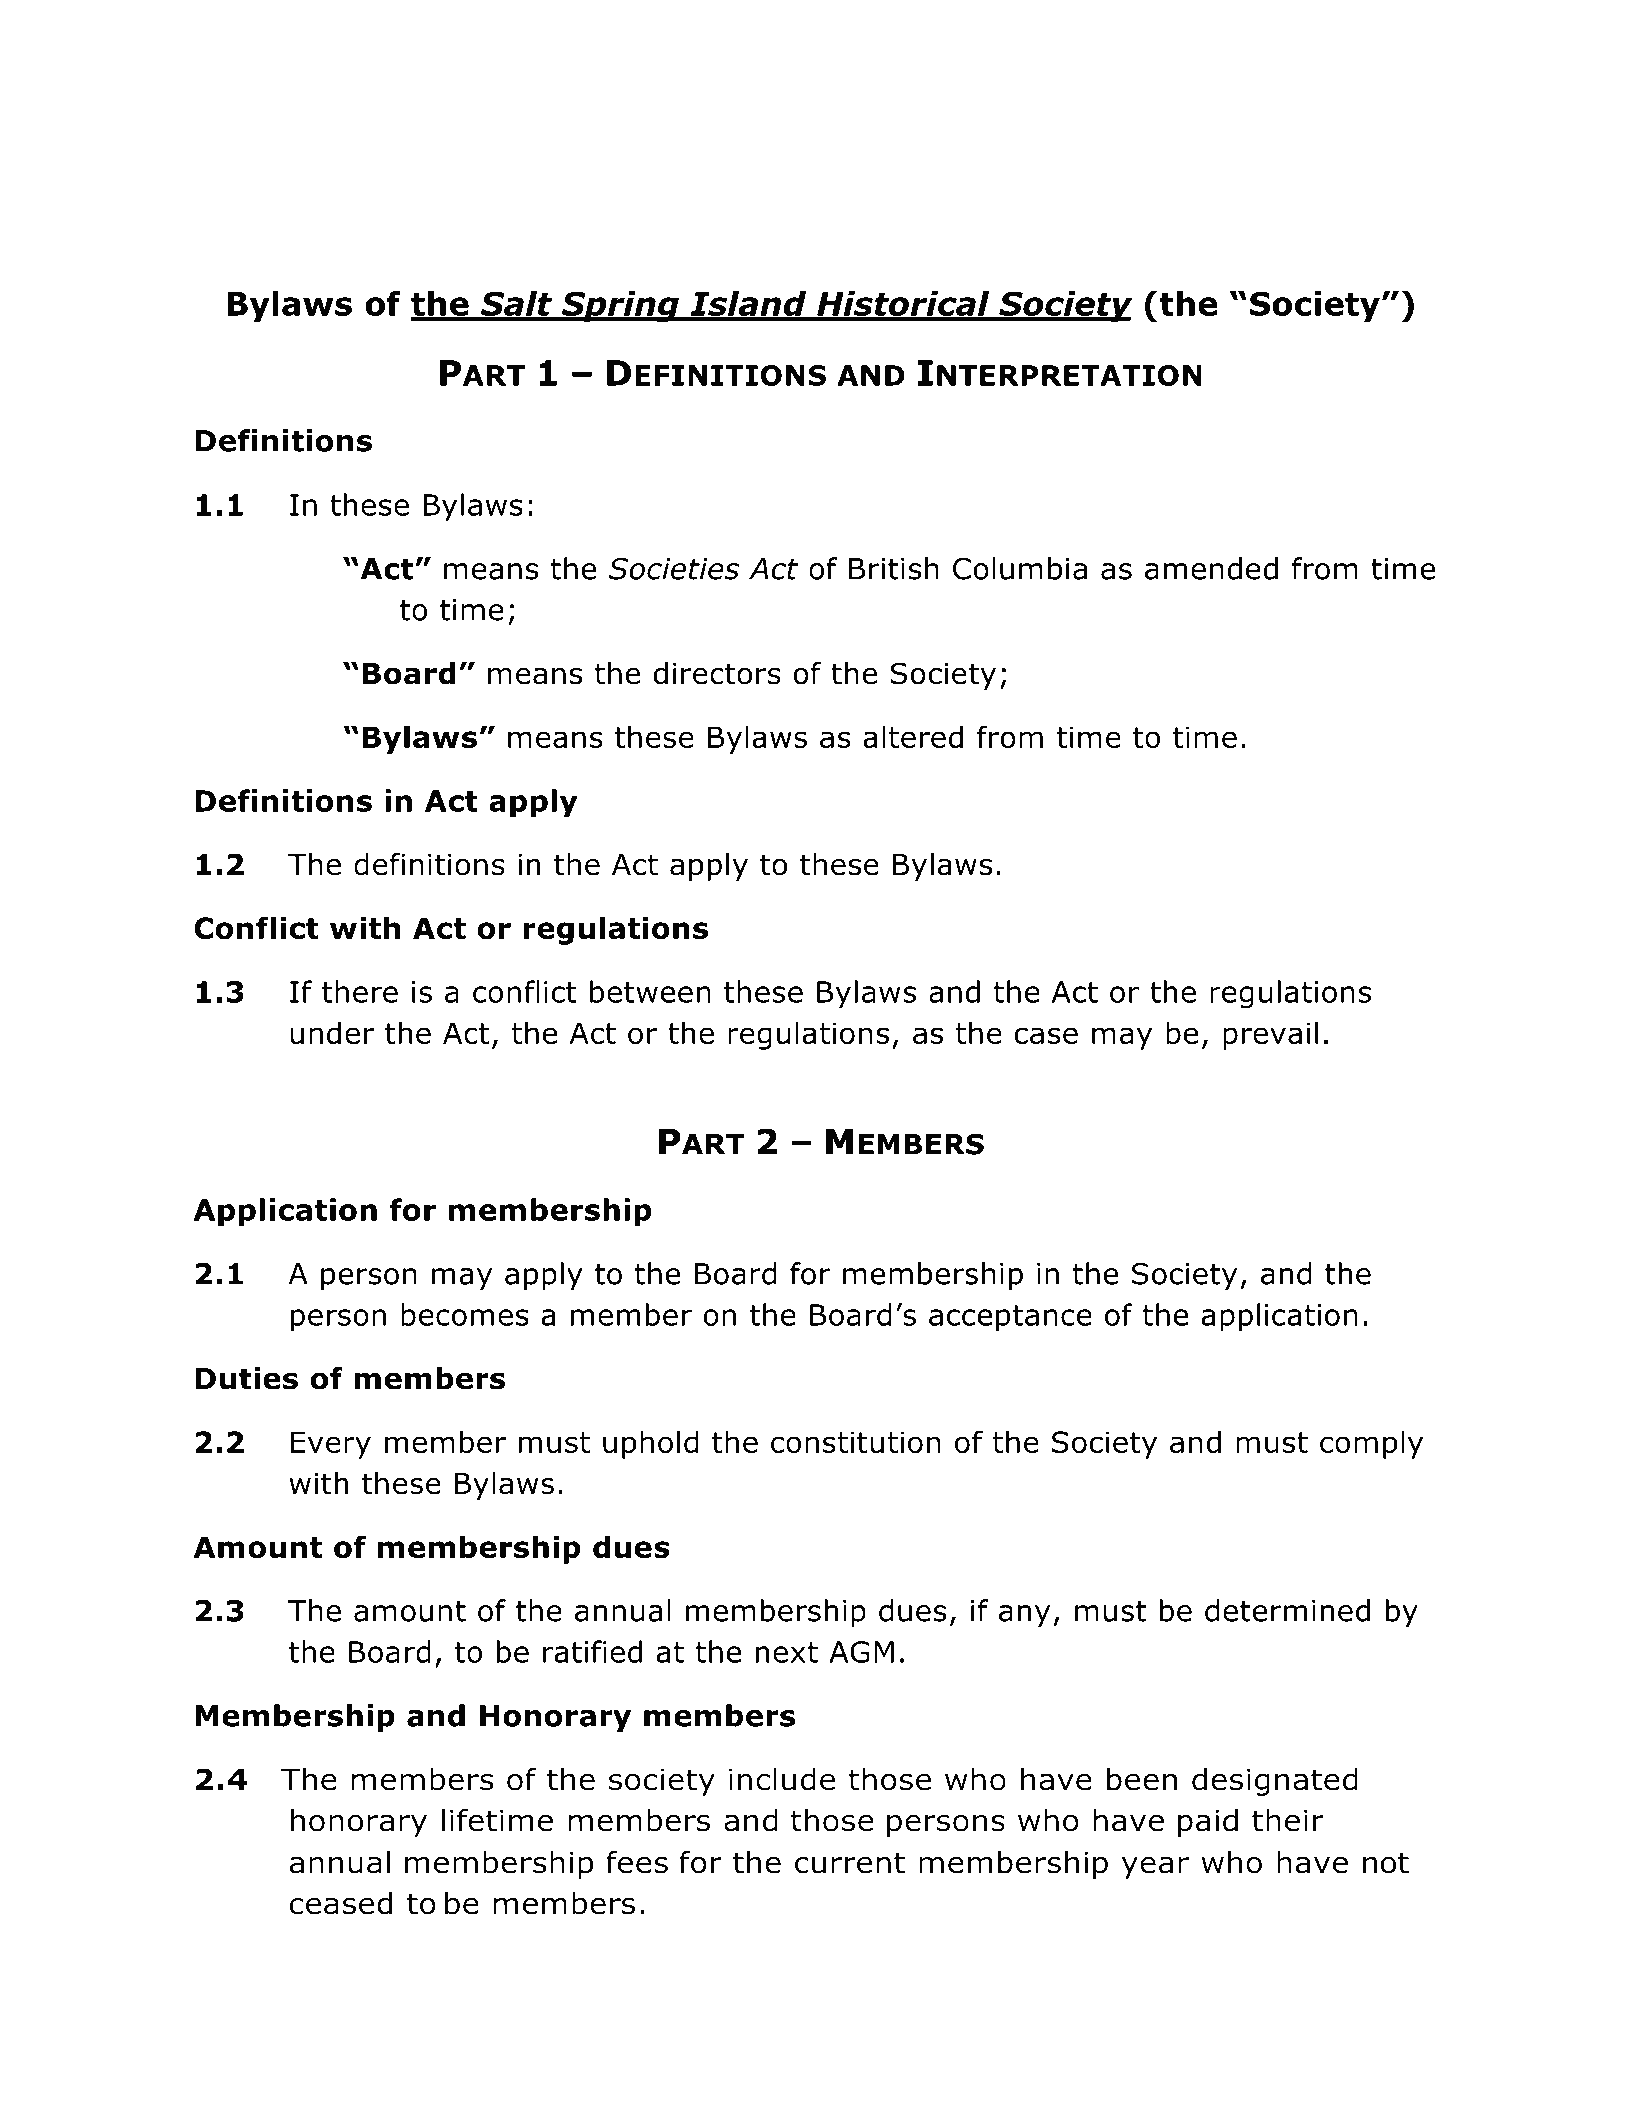 This document has width=1641, height=2123. I want to click on Columbia, so click(1020, 568).
